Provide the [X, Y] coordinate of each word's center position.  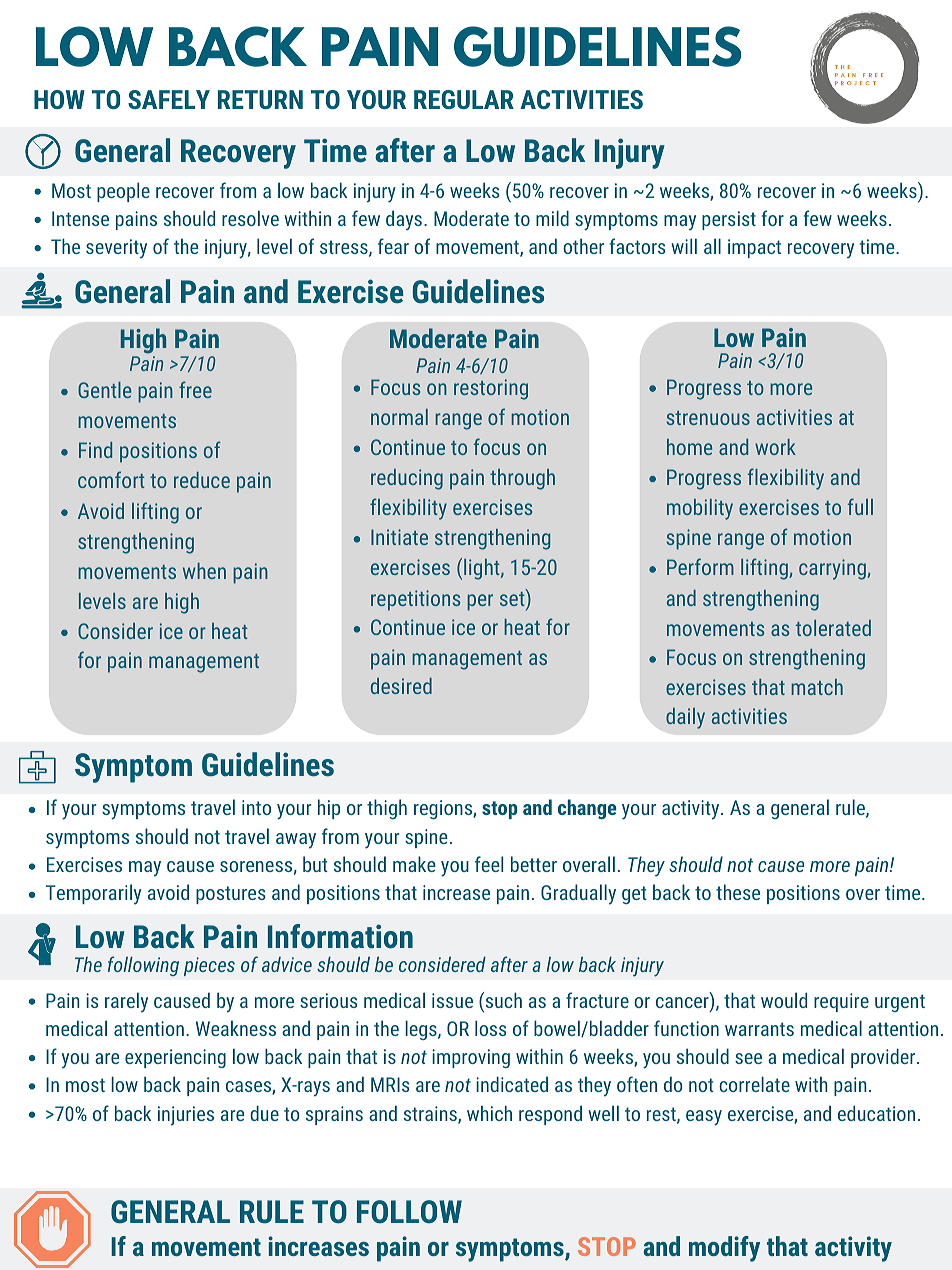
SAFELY [169, 99]
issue [452, 1000]
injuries [186, 1116]
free [195, 389]
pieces [209, 966]
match [817, 687]
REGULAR [464, 99]
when [204, 571]
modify [724, 1249]
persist [729, 220]
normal [399, 417]
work [775, 447]
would [784, 1000]
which [489, 1113]
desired [401, 686]
